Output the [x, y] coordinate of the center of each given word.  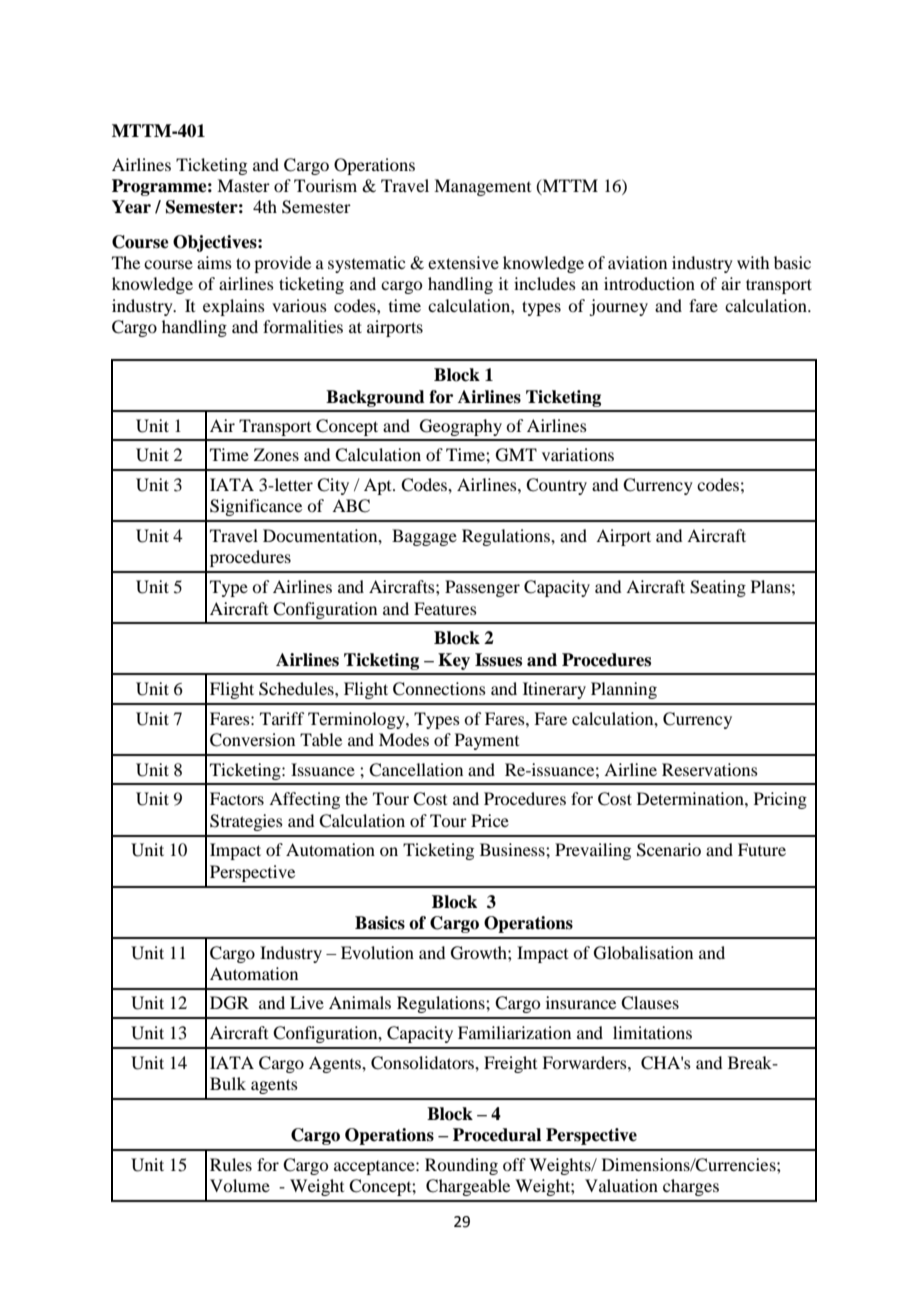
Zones [276, 454]
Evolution [377, 952]
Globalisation [643, 953]
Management [482, 187]
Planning [624, 690]
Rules [231, 1164]
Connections [439, 689]
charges [691, 1187]
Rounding [461, 1166]
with [753, 262]
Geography [461, 427]
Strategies [246, 822]
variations [578, 454]
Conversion [252, 740]
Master [243, 185]
